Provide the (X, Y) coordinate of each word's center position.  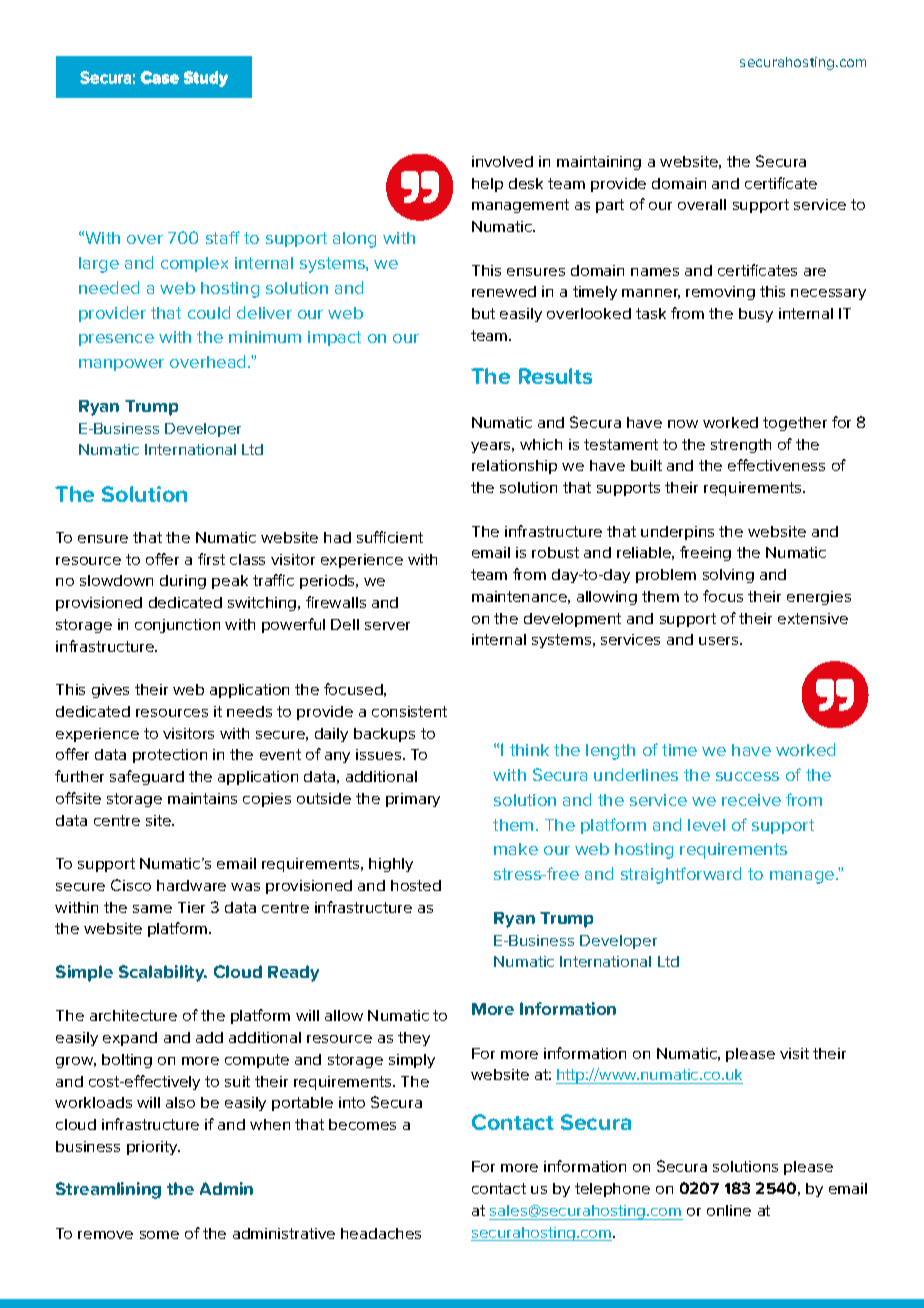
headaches (381, 1233)
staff (223, 237)
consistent (409, 711)
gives (110, 691)
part (610, 206)
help (487, 185)
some (159, 1235)
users (720, 641)
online (729, 1210)
